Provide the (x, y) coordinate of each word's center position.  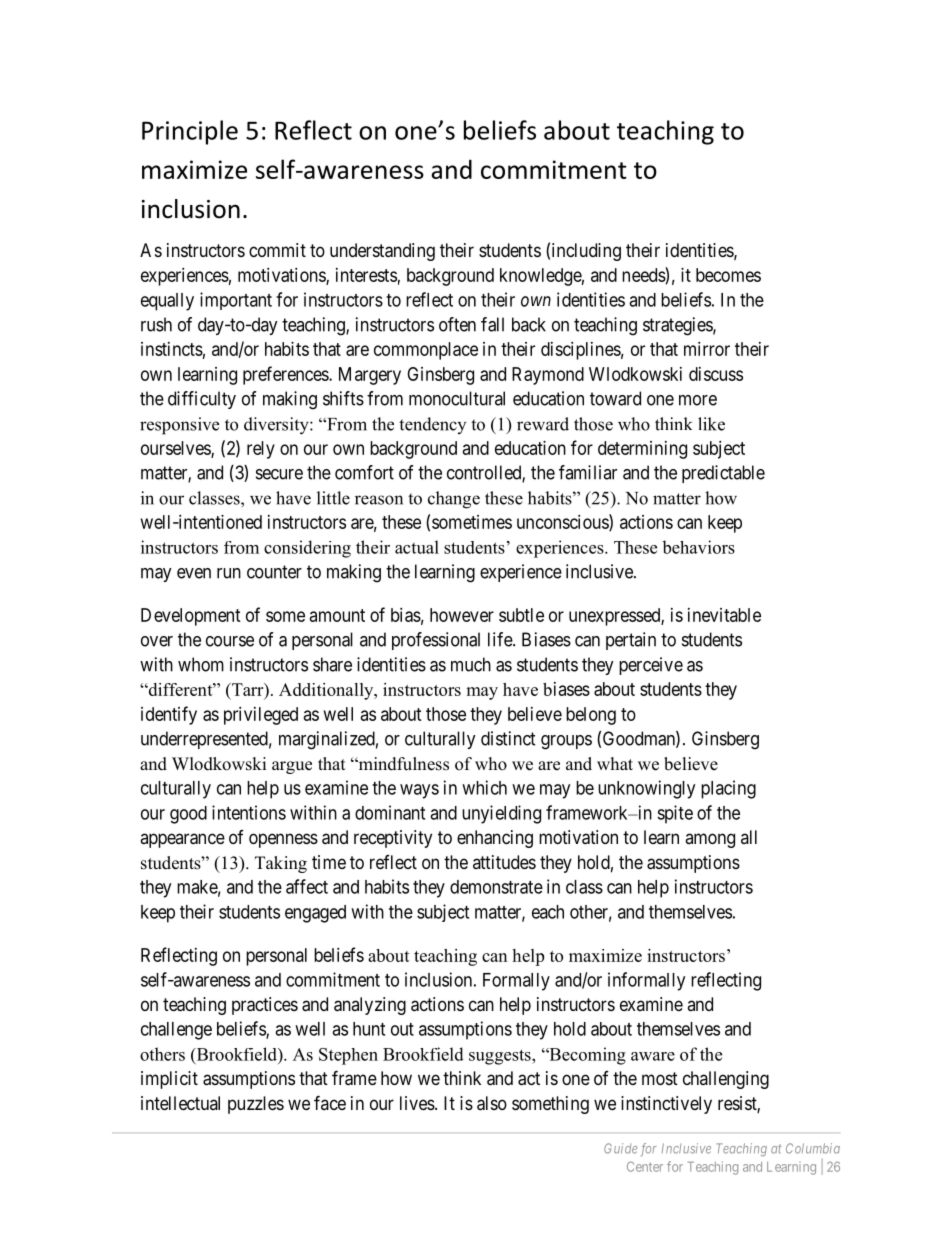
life (501, 639)
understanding (382, 252)
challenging (726, 1080)
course (230, 641)
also (492, 1103)
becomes (728, 275)
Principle (190, 132)
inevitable (724, 615)
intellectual (180, 1103)
